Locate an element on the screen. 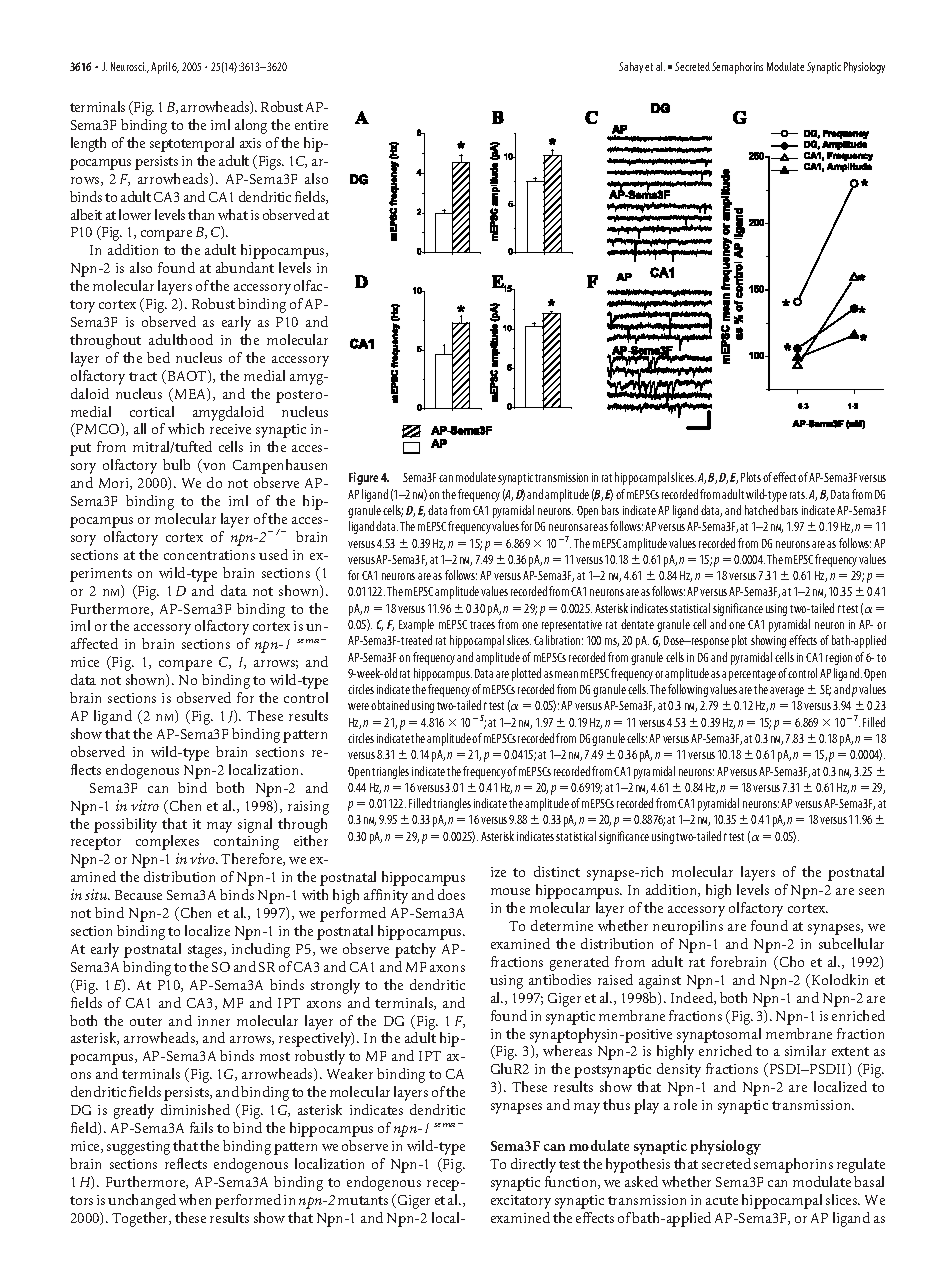 This screenshot has width=952, height=1275. vitro is located at coordinates (145, 805).
